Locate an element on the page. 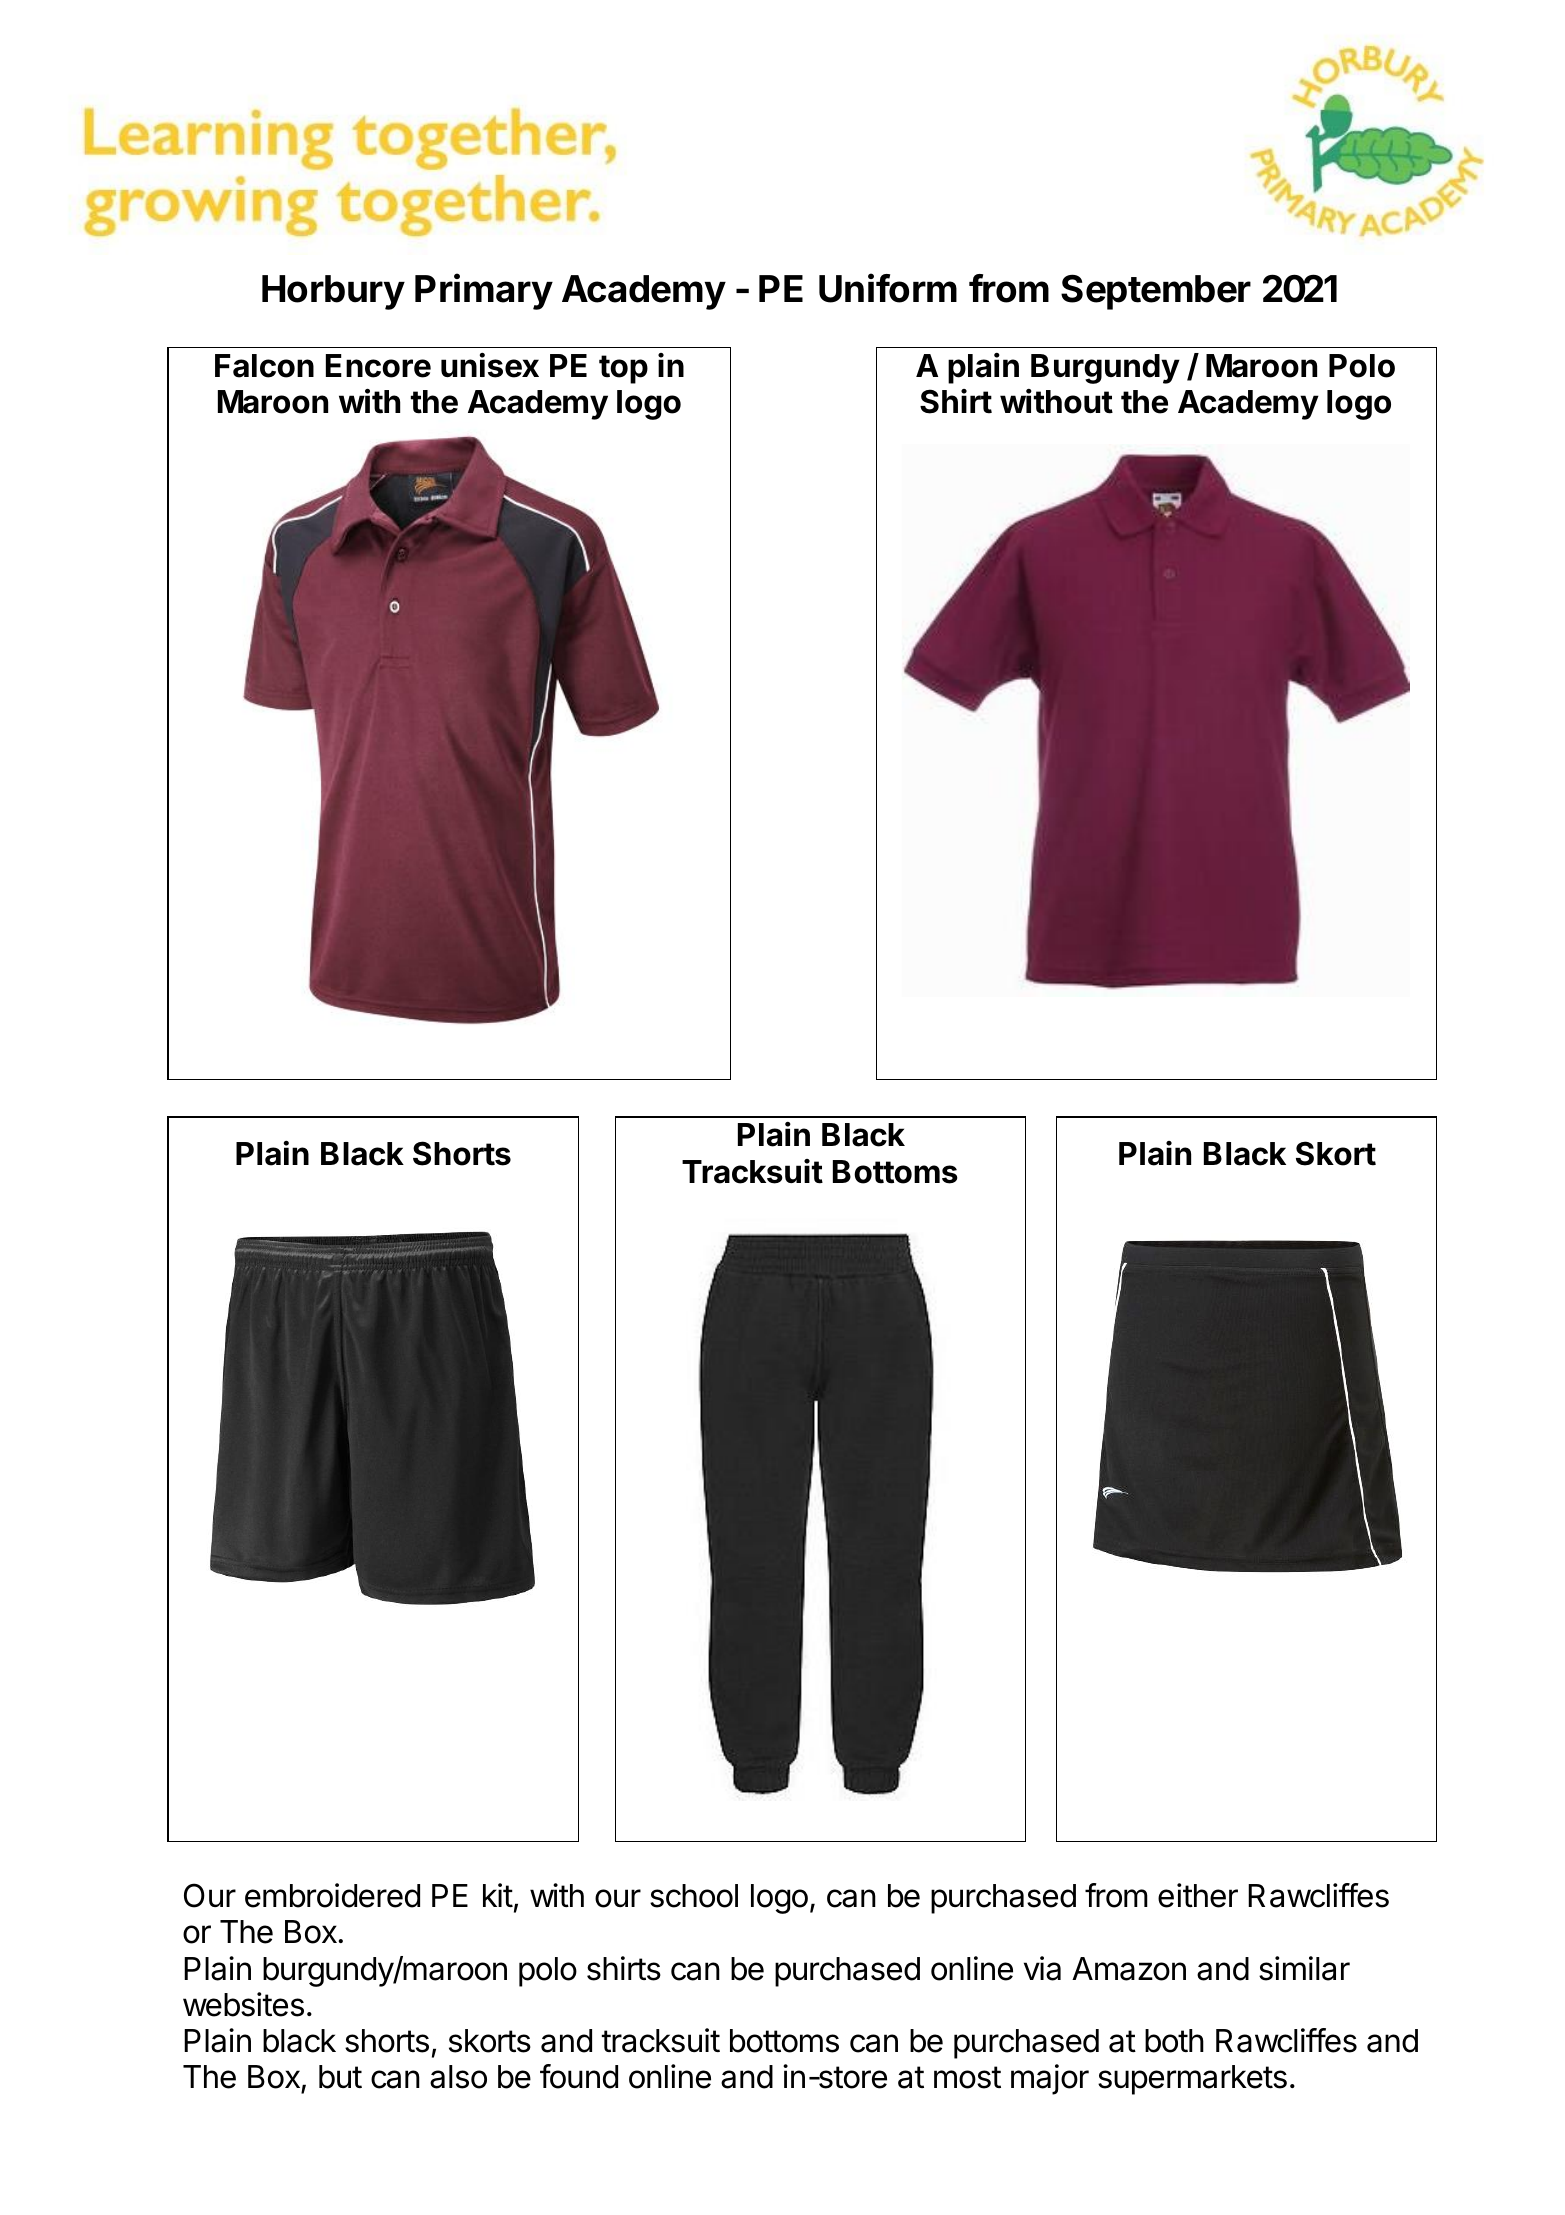  Uniform is located at coordinates (888, 288).
